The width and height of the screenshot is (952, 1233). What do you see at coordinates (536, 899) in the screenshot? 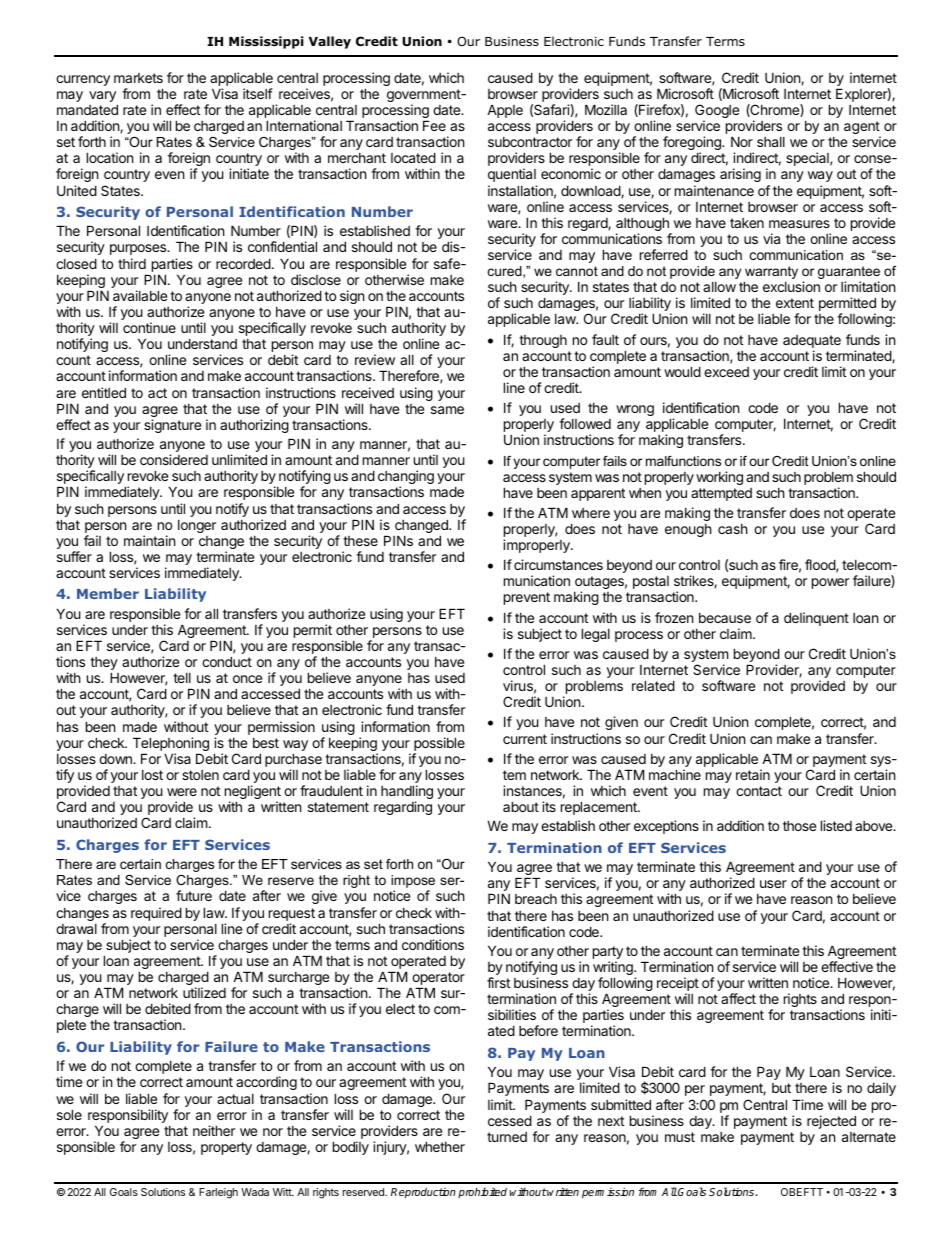
I see `breach` at bounding box center [536, 899].
